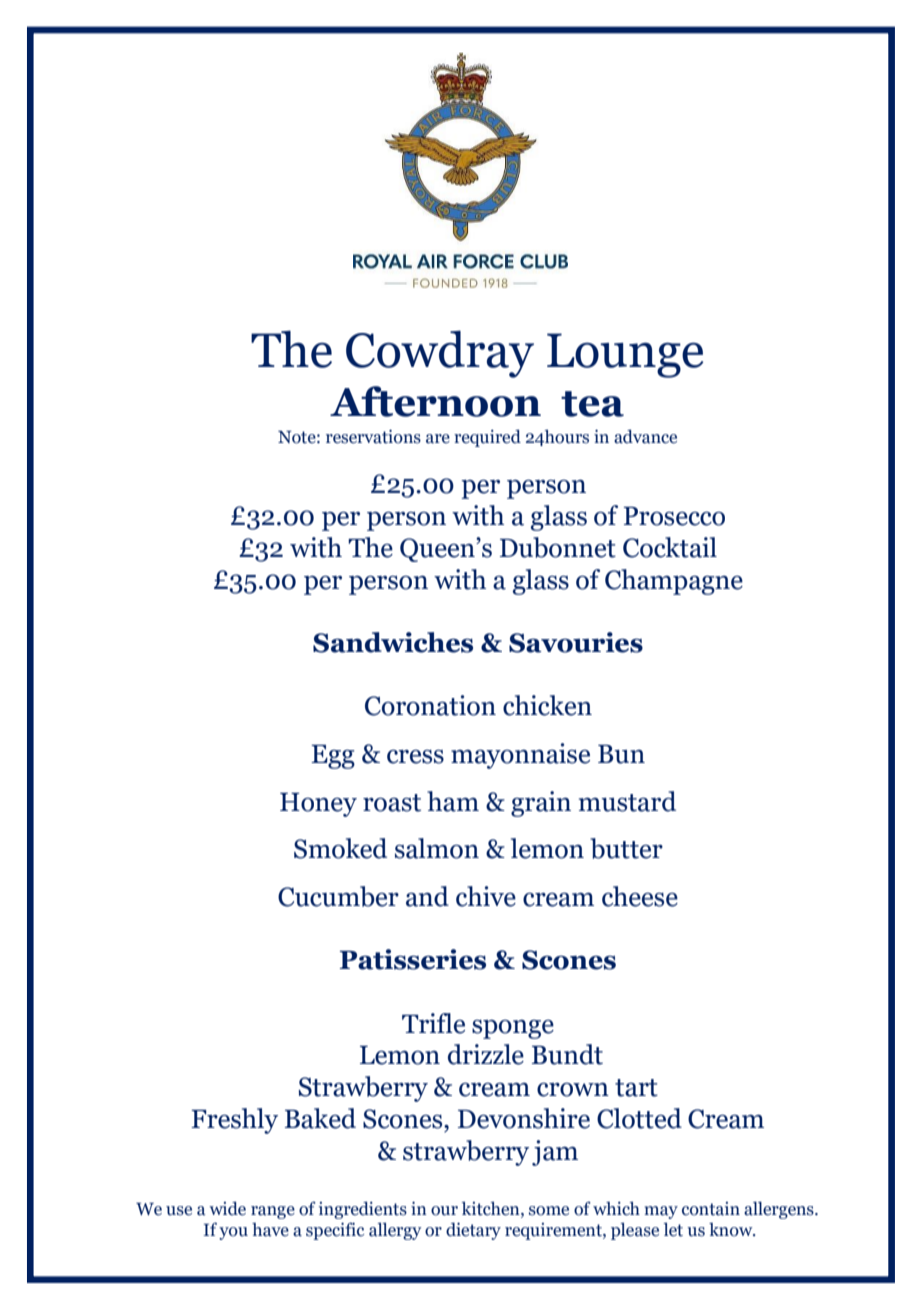  I want to click on Champagne, so click(674, 582).
